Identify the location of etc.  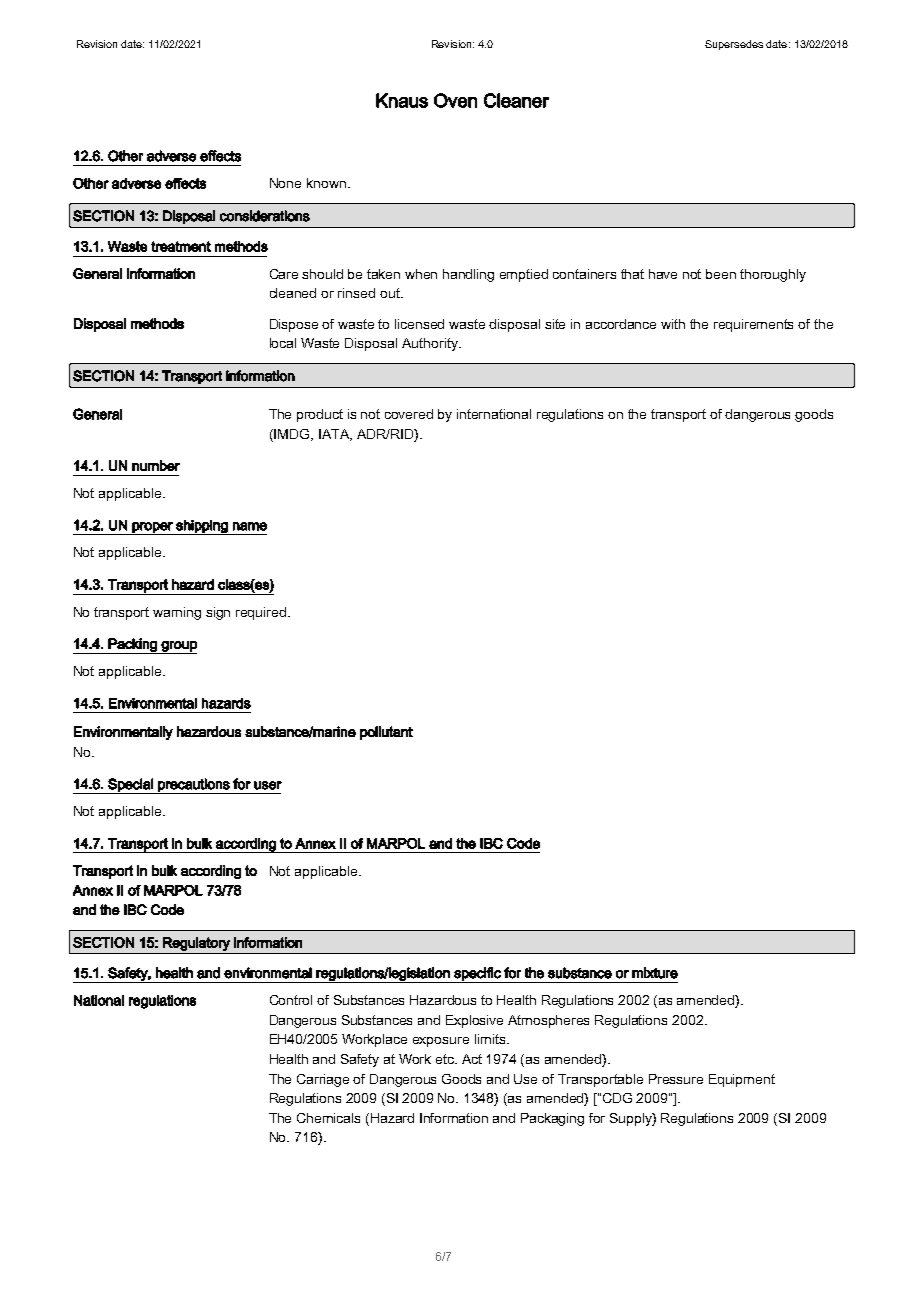
(446, 1059).
